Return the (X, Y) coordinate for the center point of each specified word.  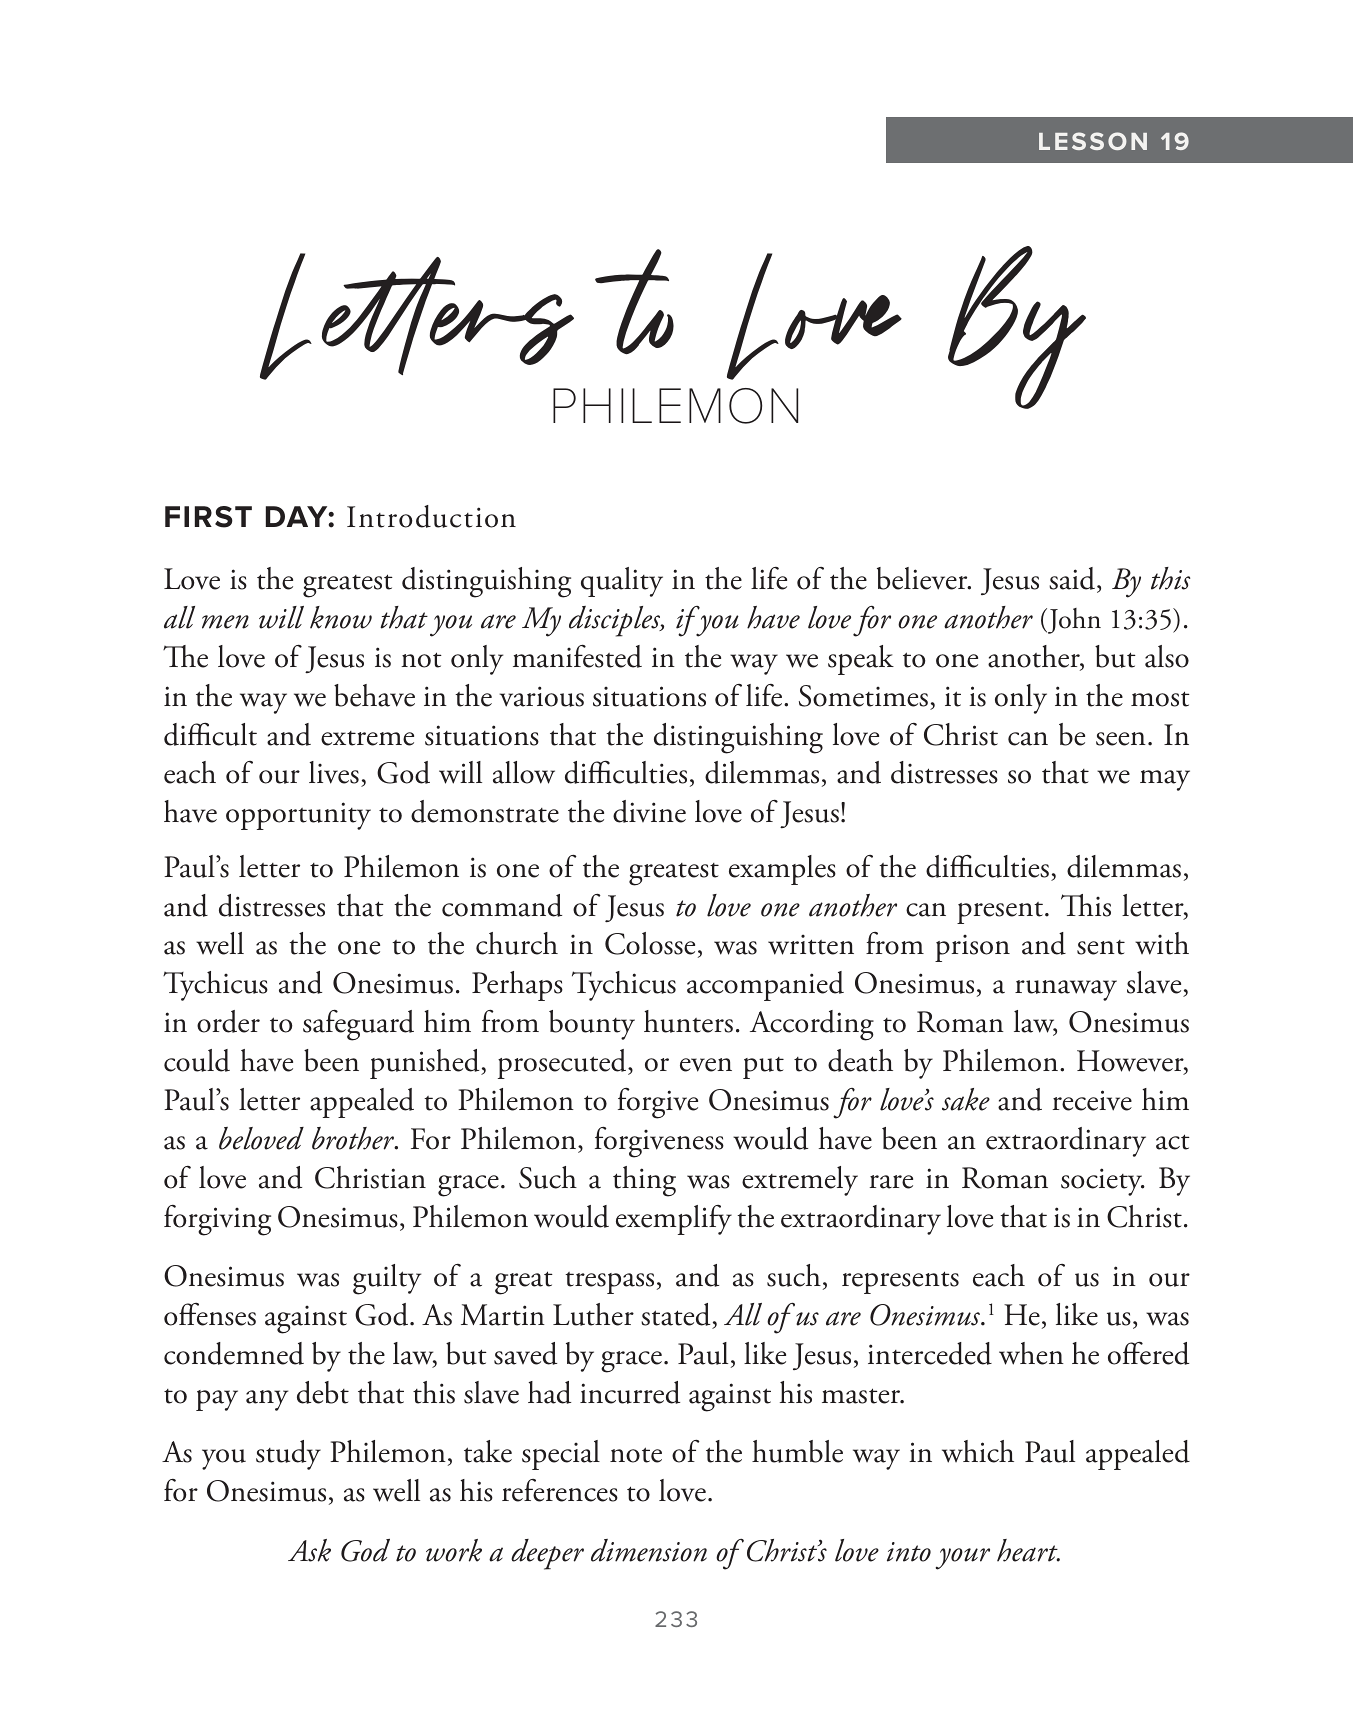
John (1073, 621)
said (1073, 580)
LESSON (1093, 141)
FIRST (208, 517)
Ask (309, 1550)
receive (1092, 1100)
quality (622, 582)
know (341, 617)
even (706, 1065)
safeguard (358, 1025)
